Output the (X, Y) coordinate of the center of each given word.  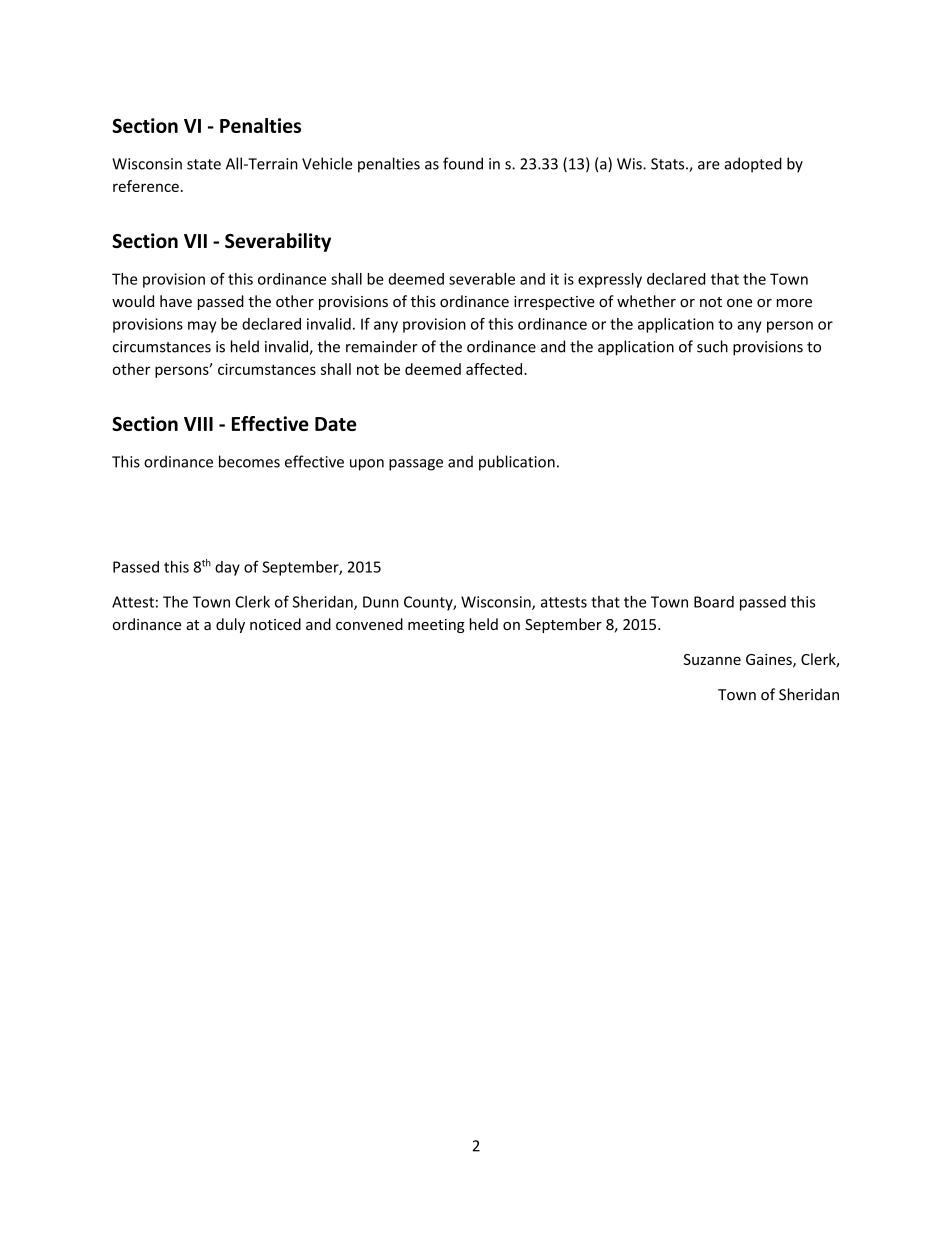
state (204, 164)
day (227, 568)
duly (230, 625)
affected (495, 369)
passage (416, 465)
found (463, 163)
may (202, 327)
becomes (249, 461)
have (176, 301)
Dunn (381, 602)
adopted (753, 165)
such (712, 346)
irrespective (554, 303)
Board (714, 602)
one (739, 303)
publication (517, 463)
